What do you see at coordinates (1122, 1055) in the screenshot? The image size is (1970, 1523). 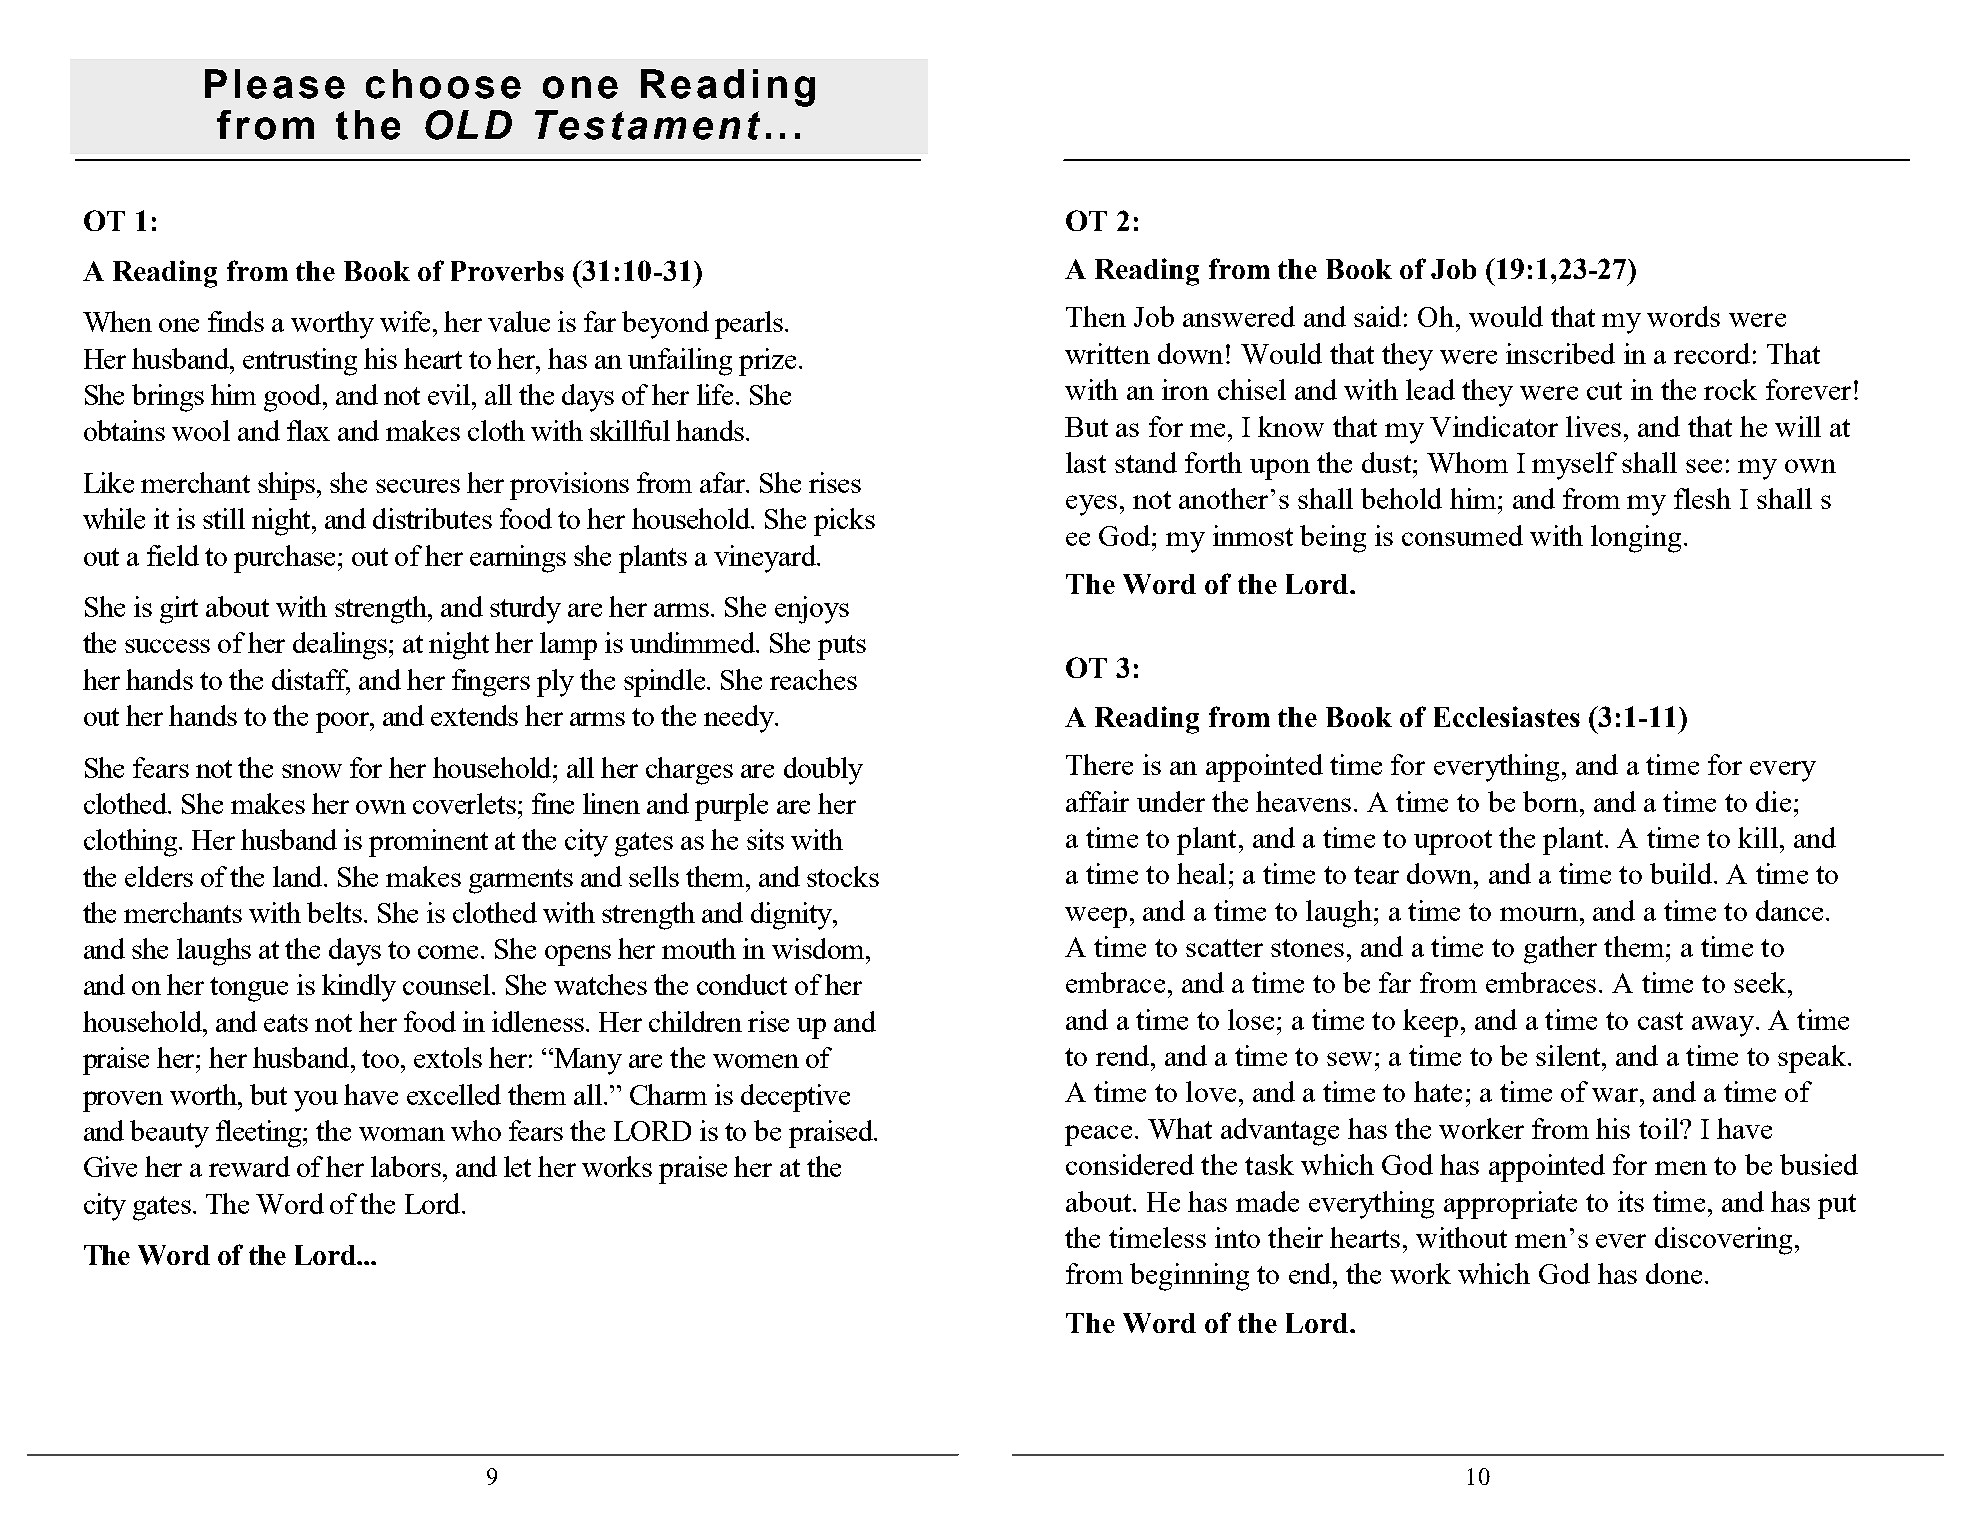 I see `rend` at bounding box center [1122, 1055].
